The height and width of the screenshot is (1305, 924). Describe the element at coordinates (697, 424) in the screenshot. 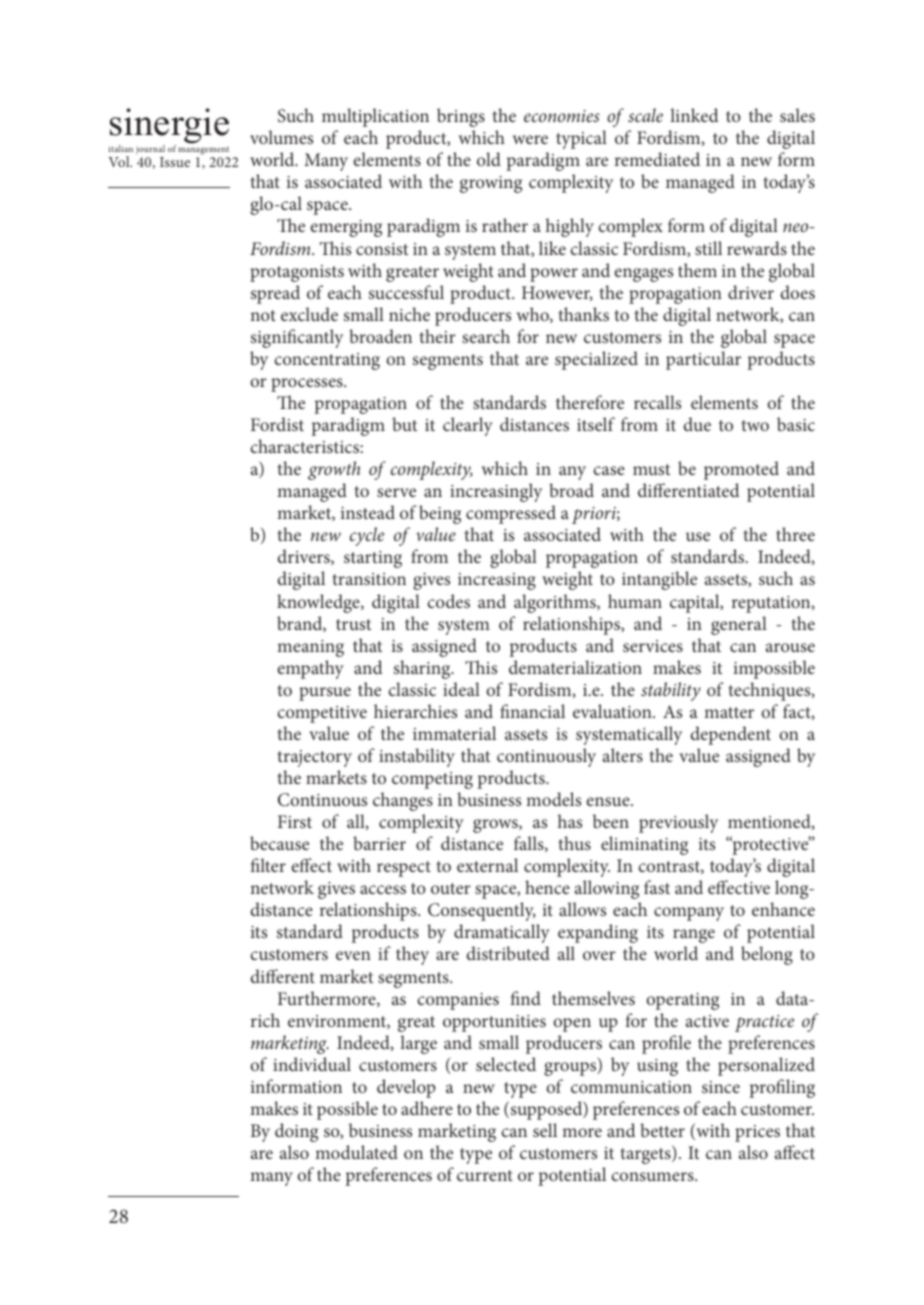

I see `due` at that location.
